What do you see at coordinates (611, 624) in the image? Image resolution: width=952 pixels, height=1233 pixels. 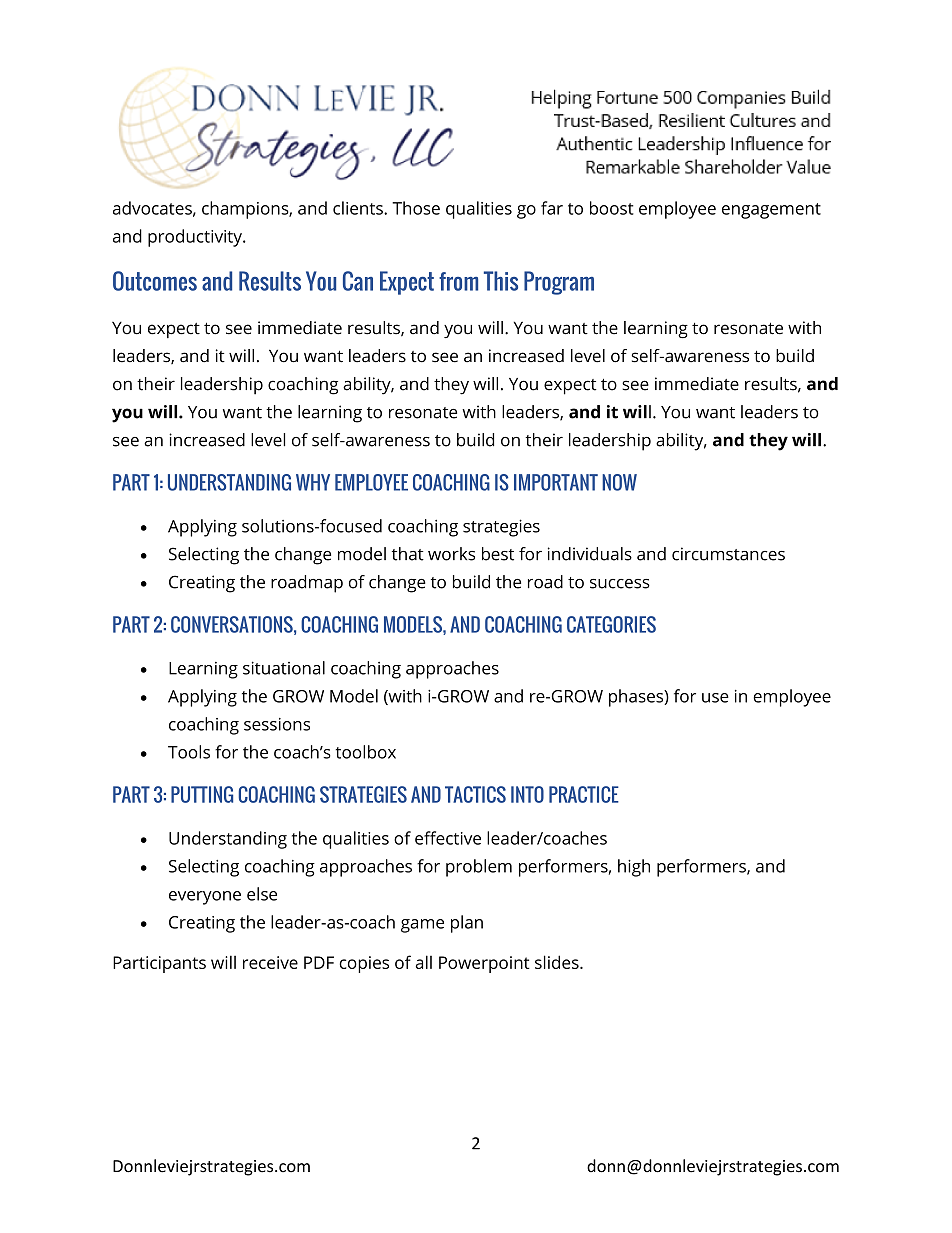 I see `CATEGORIES` at bounding box center [611, 624].
